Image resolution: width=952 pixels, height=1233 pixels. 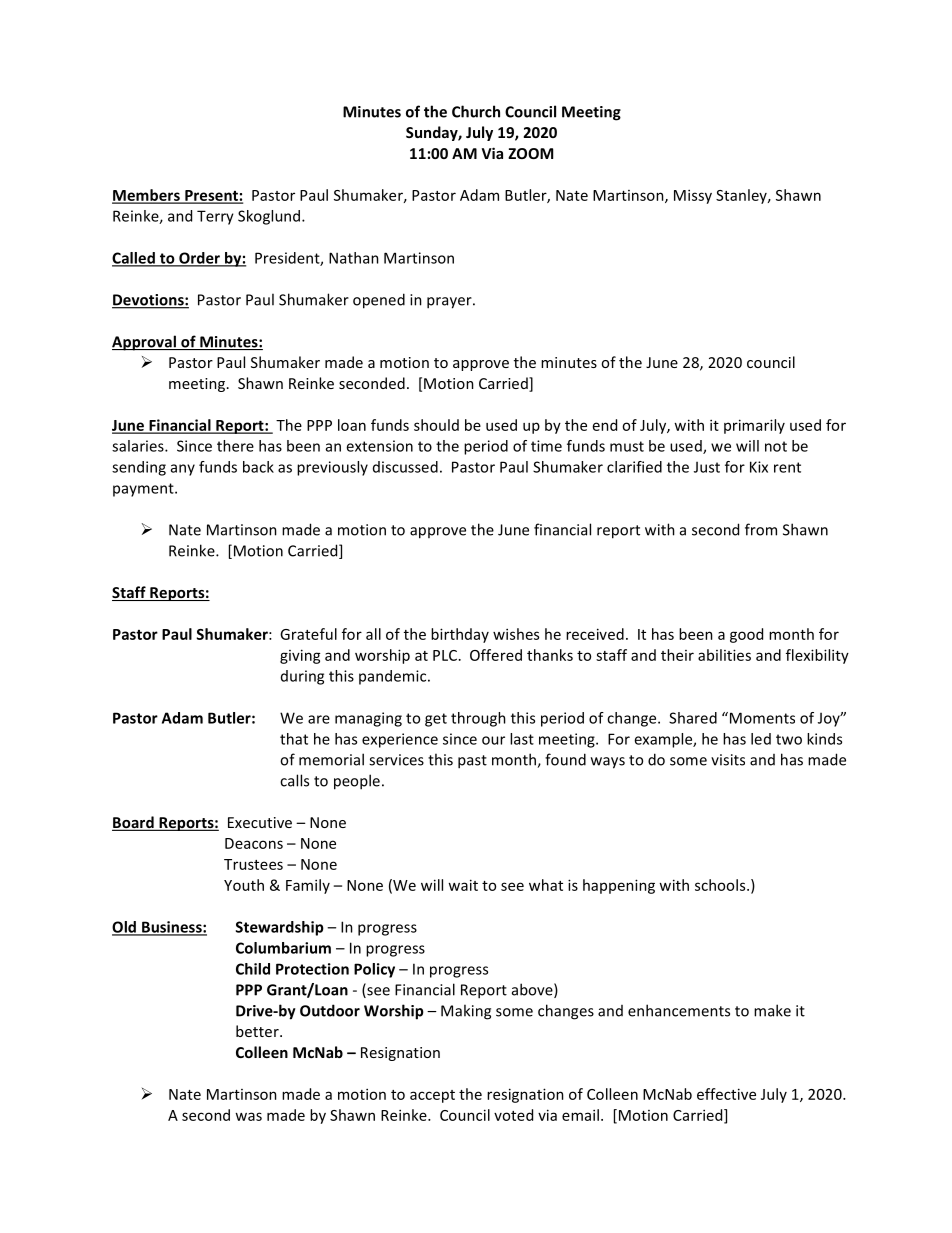 What do you see at coordinates (147, 196) in the screenshot?
I see `Members` at bounding box center [147, 196].
